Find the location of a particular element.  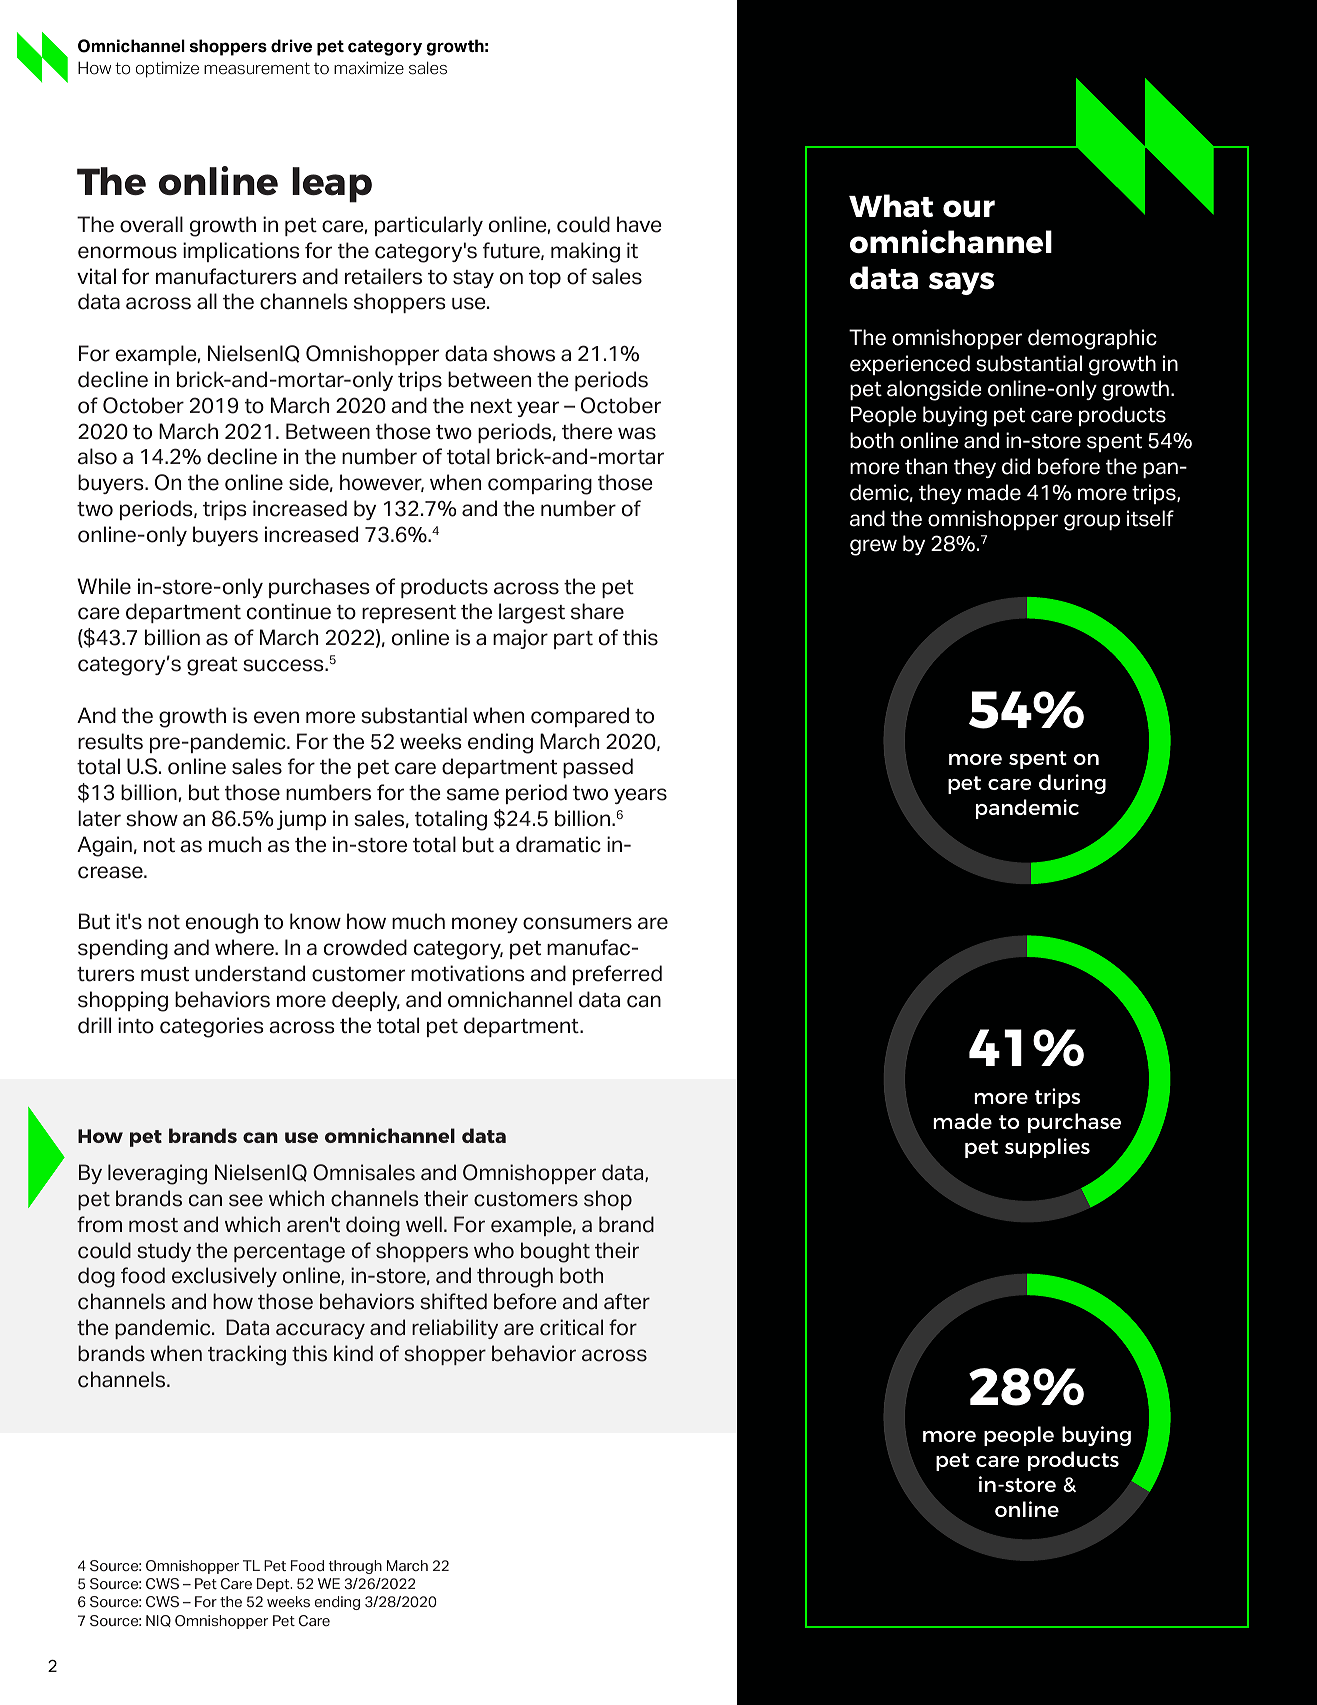

passed is located at coordinates (598, 768).
